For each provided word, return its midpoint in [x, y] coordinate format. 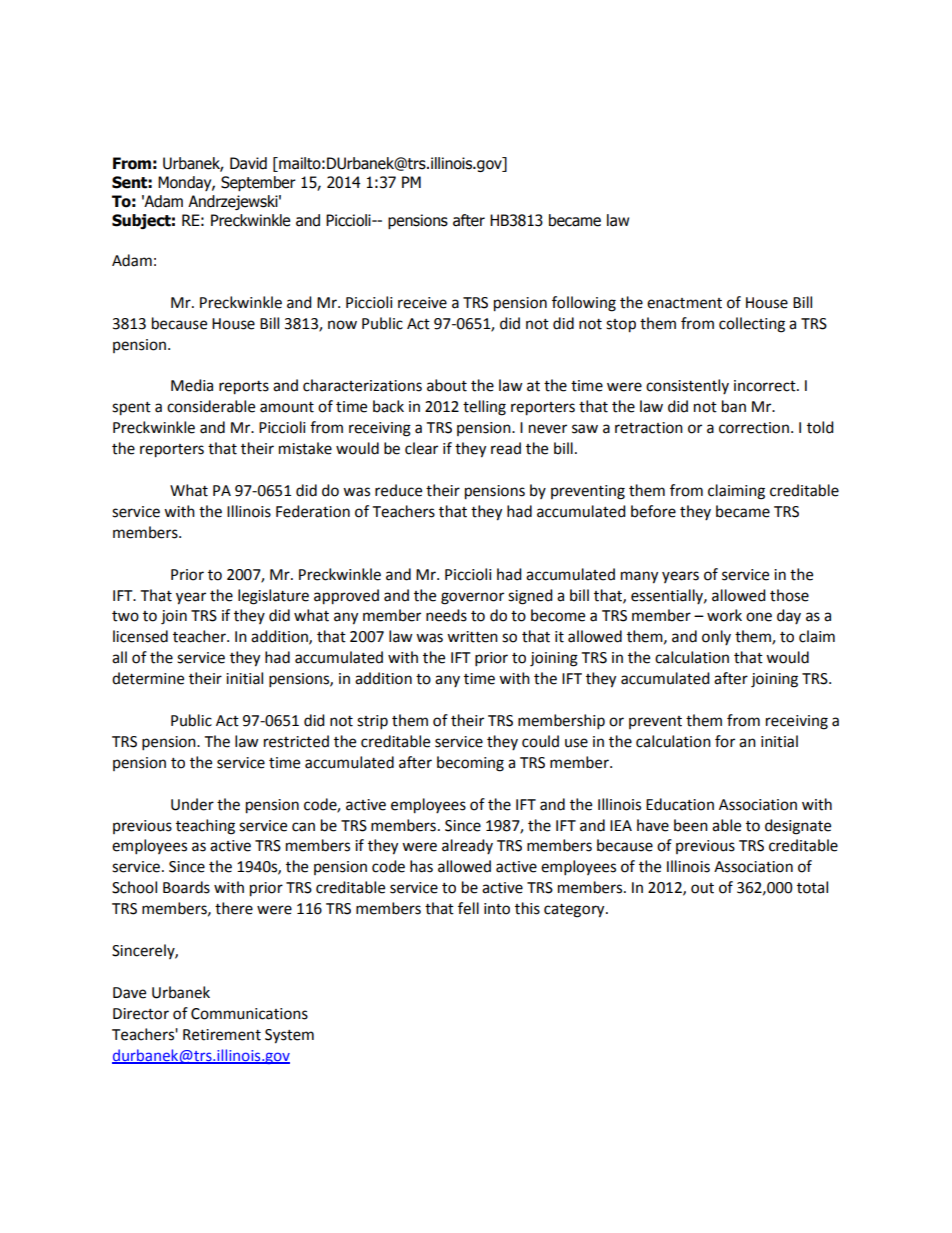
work [724, 615]
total [812, 887]
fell [468, 908]
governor [472, 598]
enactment [684, 303]
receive [422, 303]
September [258, 183]
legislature [273, 597]
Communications [249, 1014]
